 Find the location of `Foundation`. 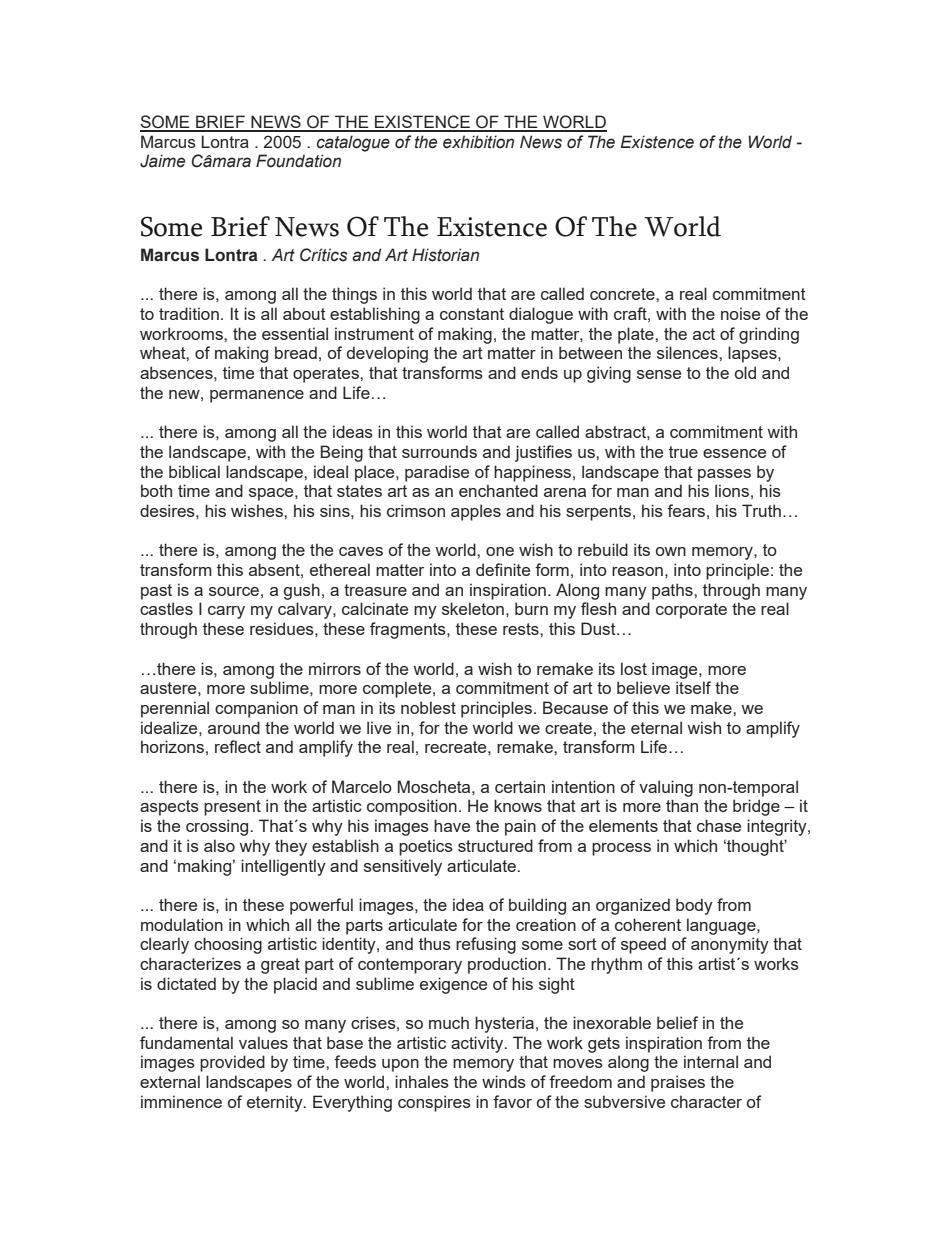

Foundation is located at coordinates (298, 161).
